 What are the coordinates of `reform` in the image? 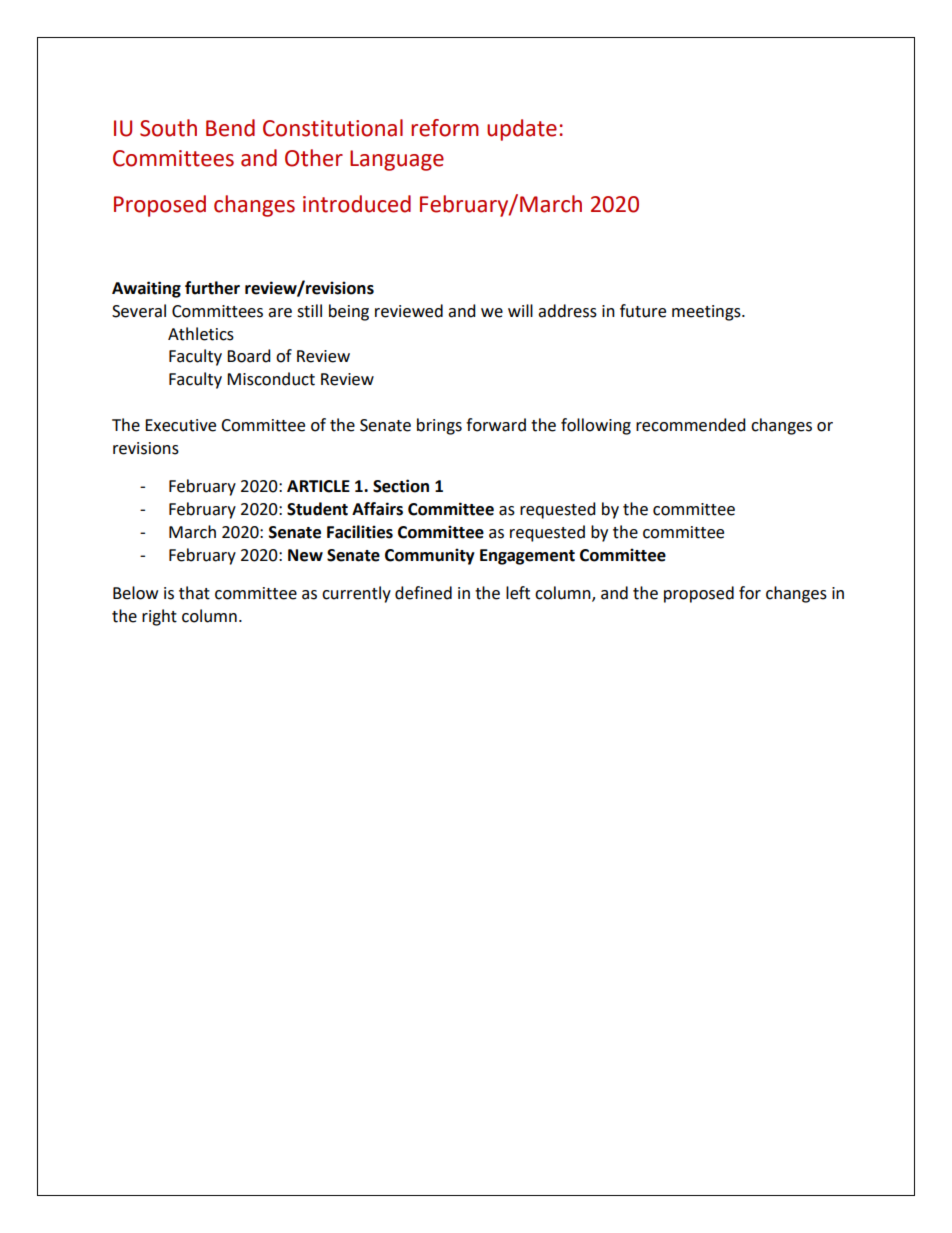 It's located at (445, 128).
